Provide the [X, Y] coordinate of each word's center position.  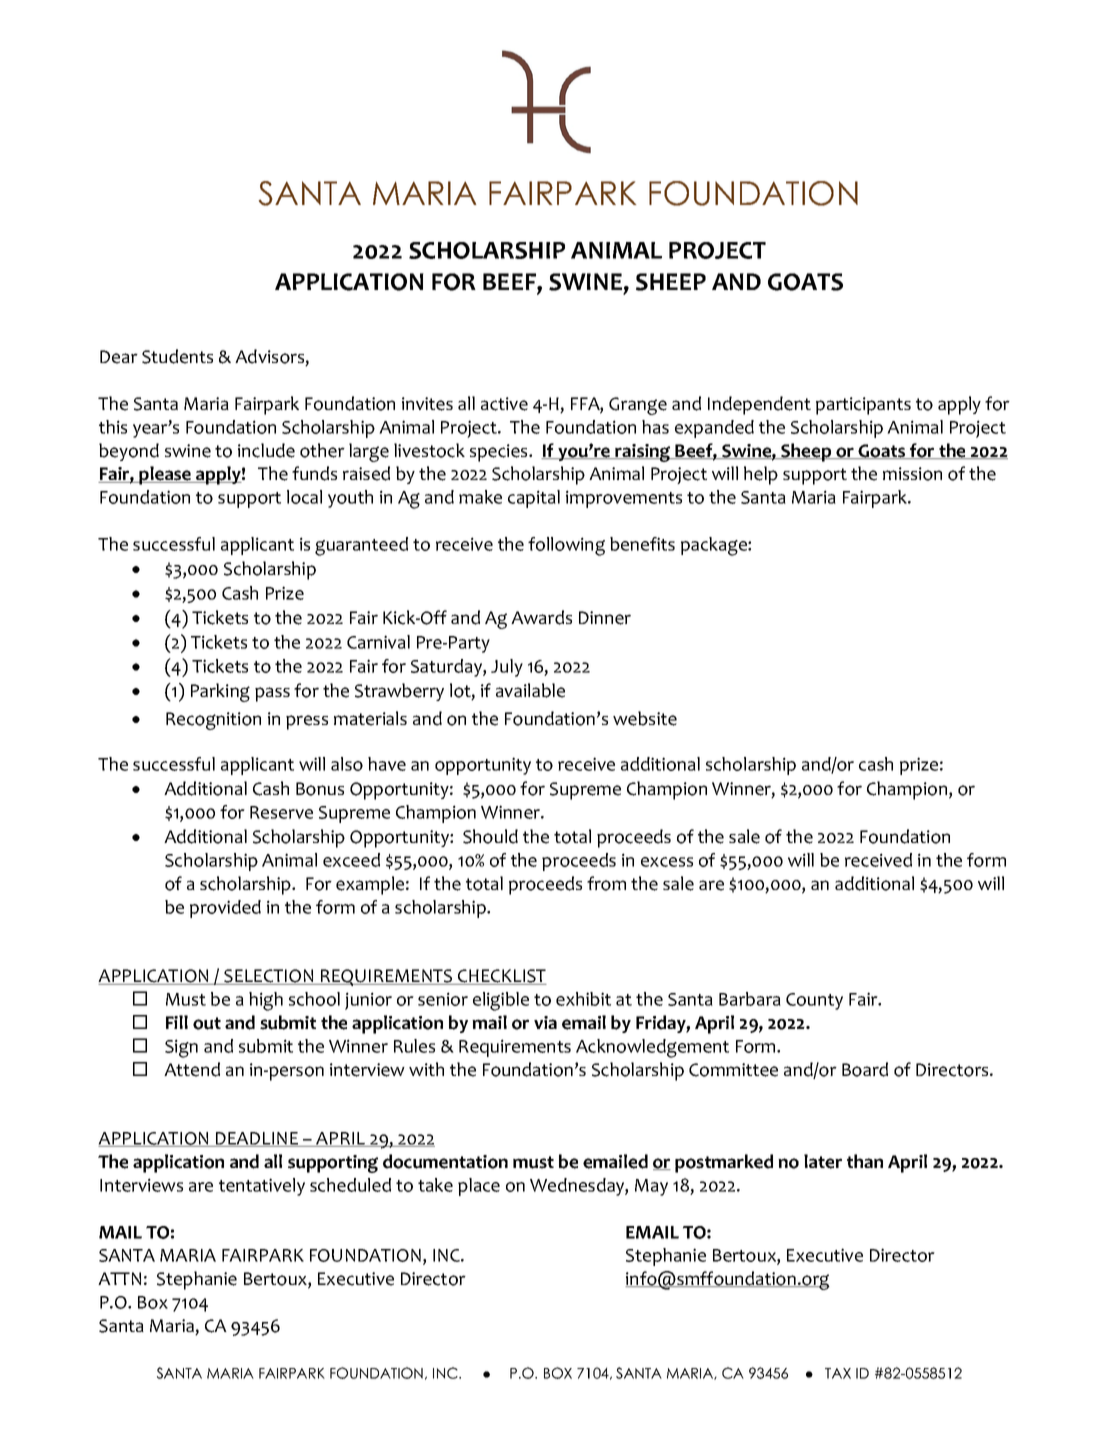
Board [865, 1069]
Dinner [605, 618]
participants [863, 406]
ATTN [119, 1278]
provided [225, 909]
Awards [541, 617]
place [479, 1187]
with [426, 1069]
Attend [192, 1069]
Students [177, 356]
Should [490, 836]
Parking [220, 692]
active [504, 404]
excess [667, 862]
